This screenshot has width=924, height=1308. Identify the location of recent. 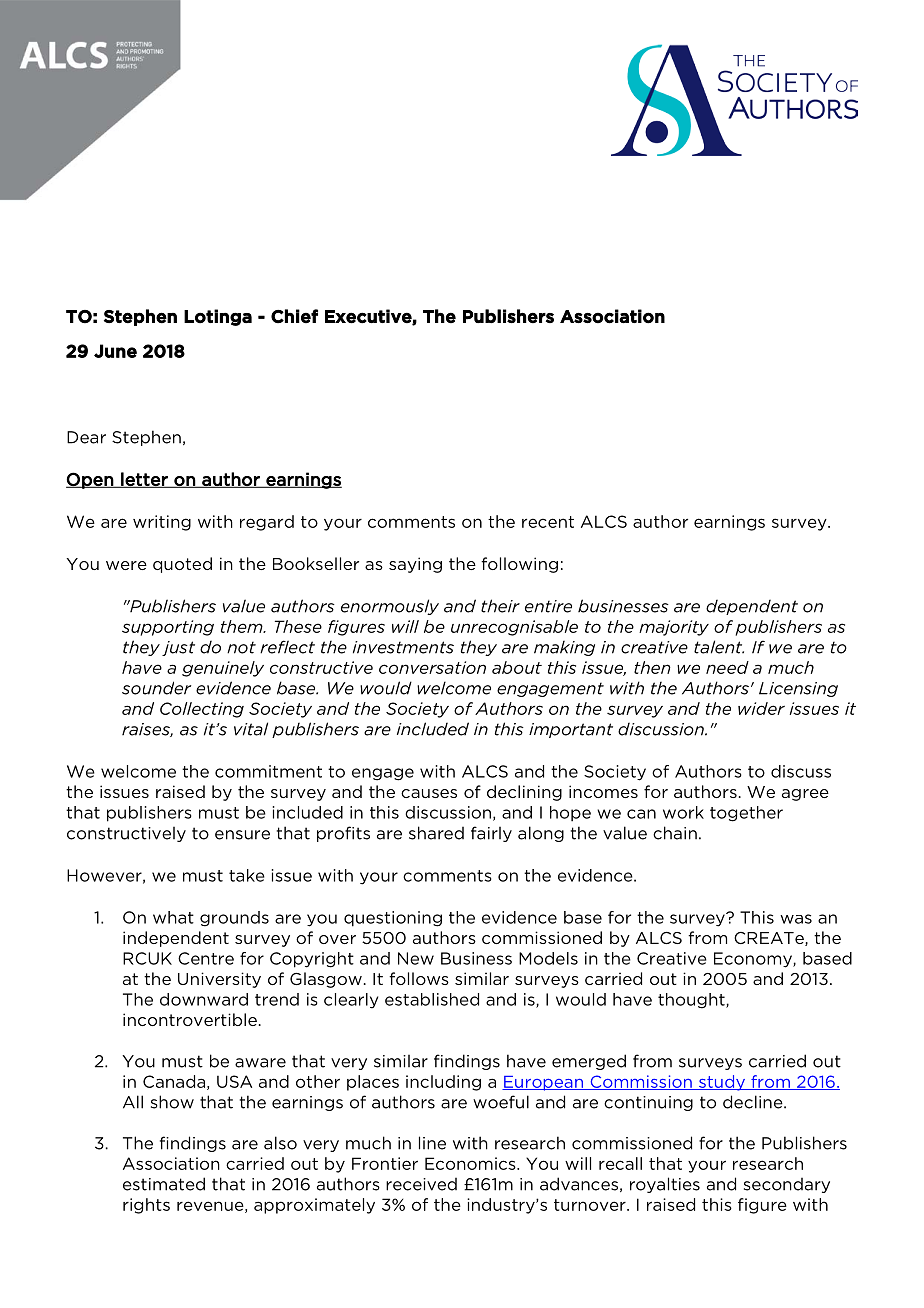
(548, 522).
